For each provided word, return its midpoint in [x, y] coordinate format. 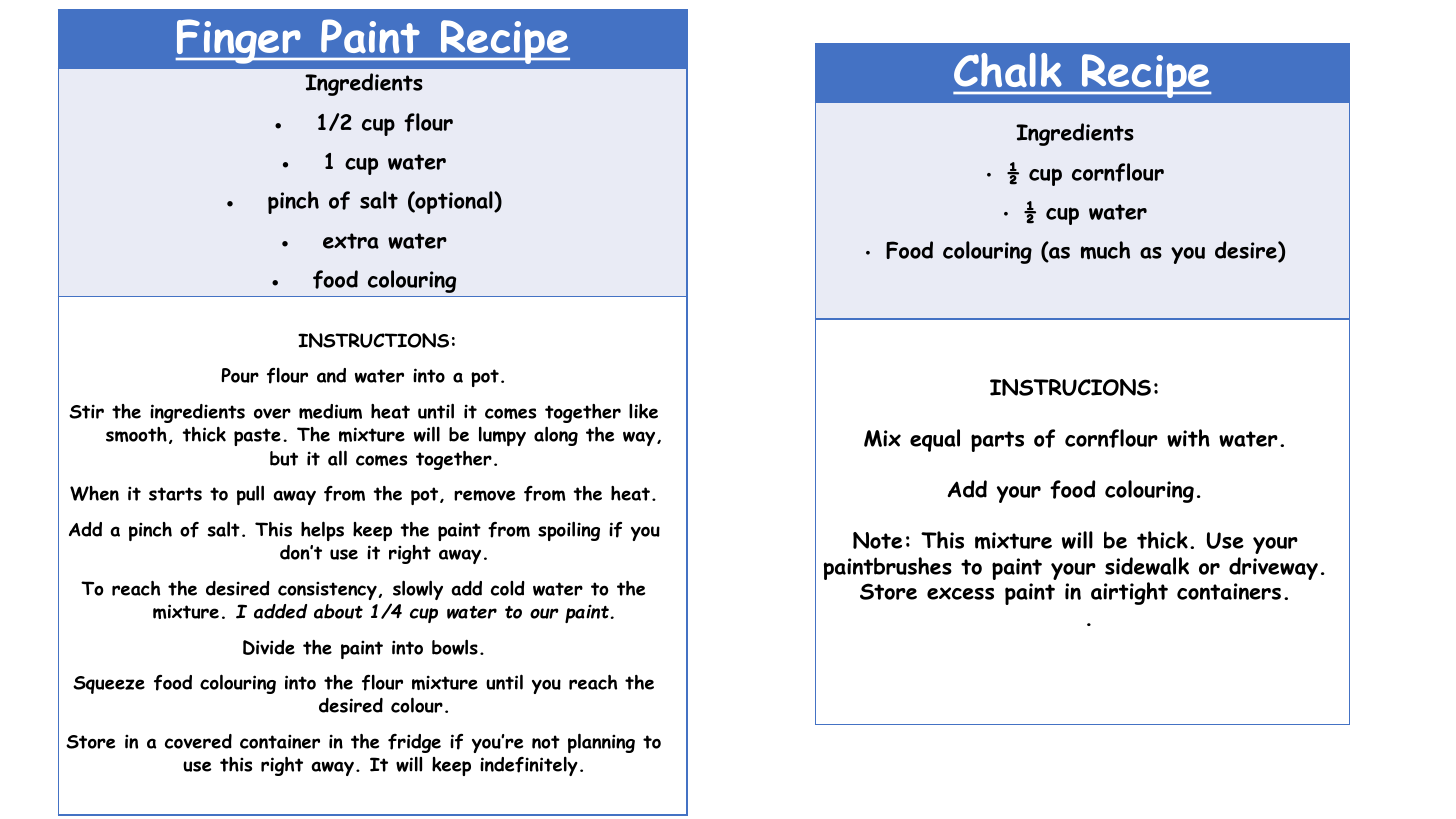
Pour [240, 375]
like [643, 411]
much [1105, 250]
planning [601, 743]
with [1188, 438]
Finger [239, 41]
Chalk [1008, 70]
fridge [414, 743]
